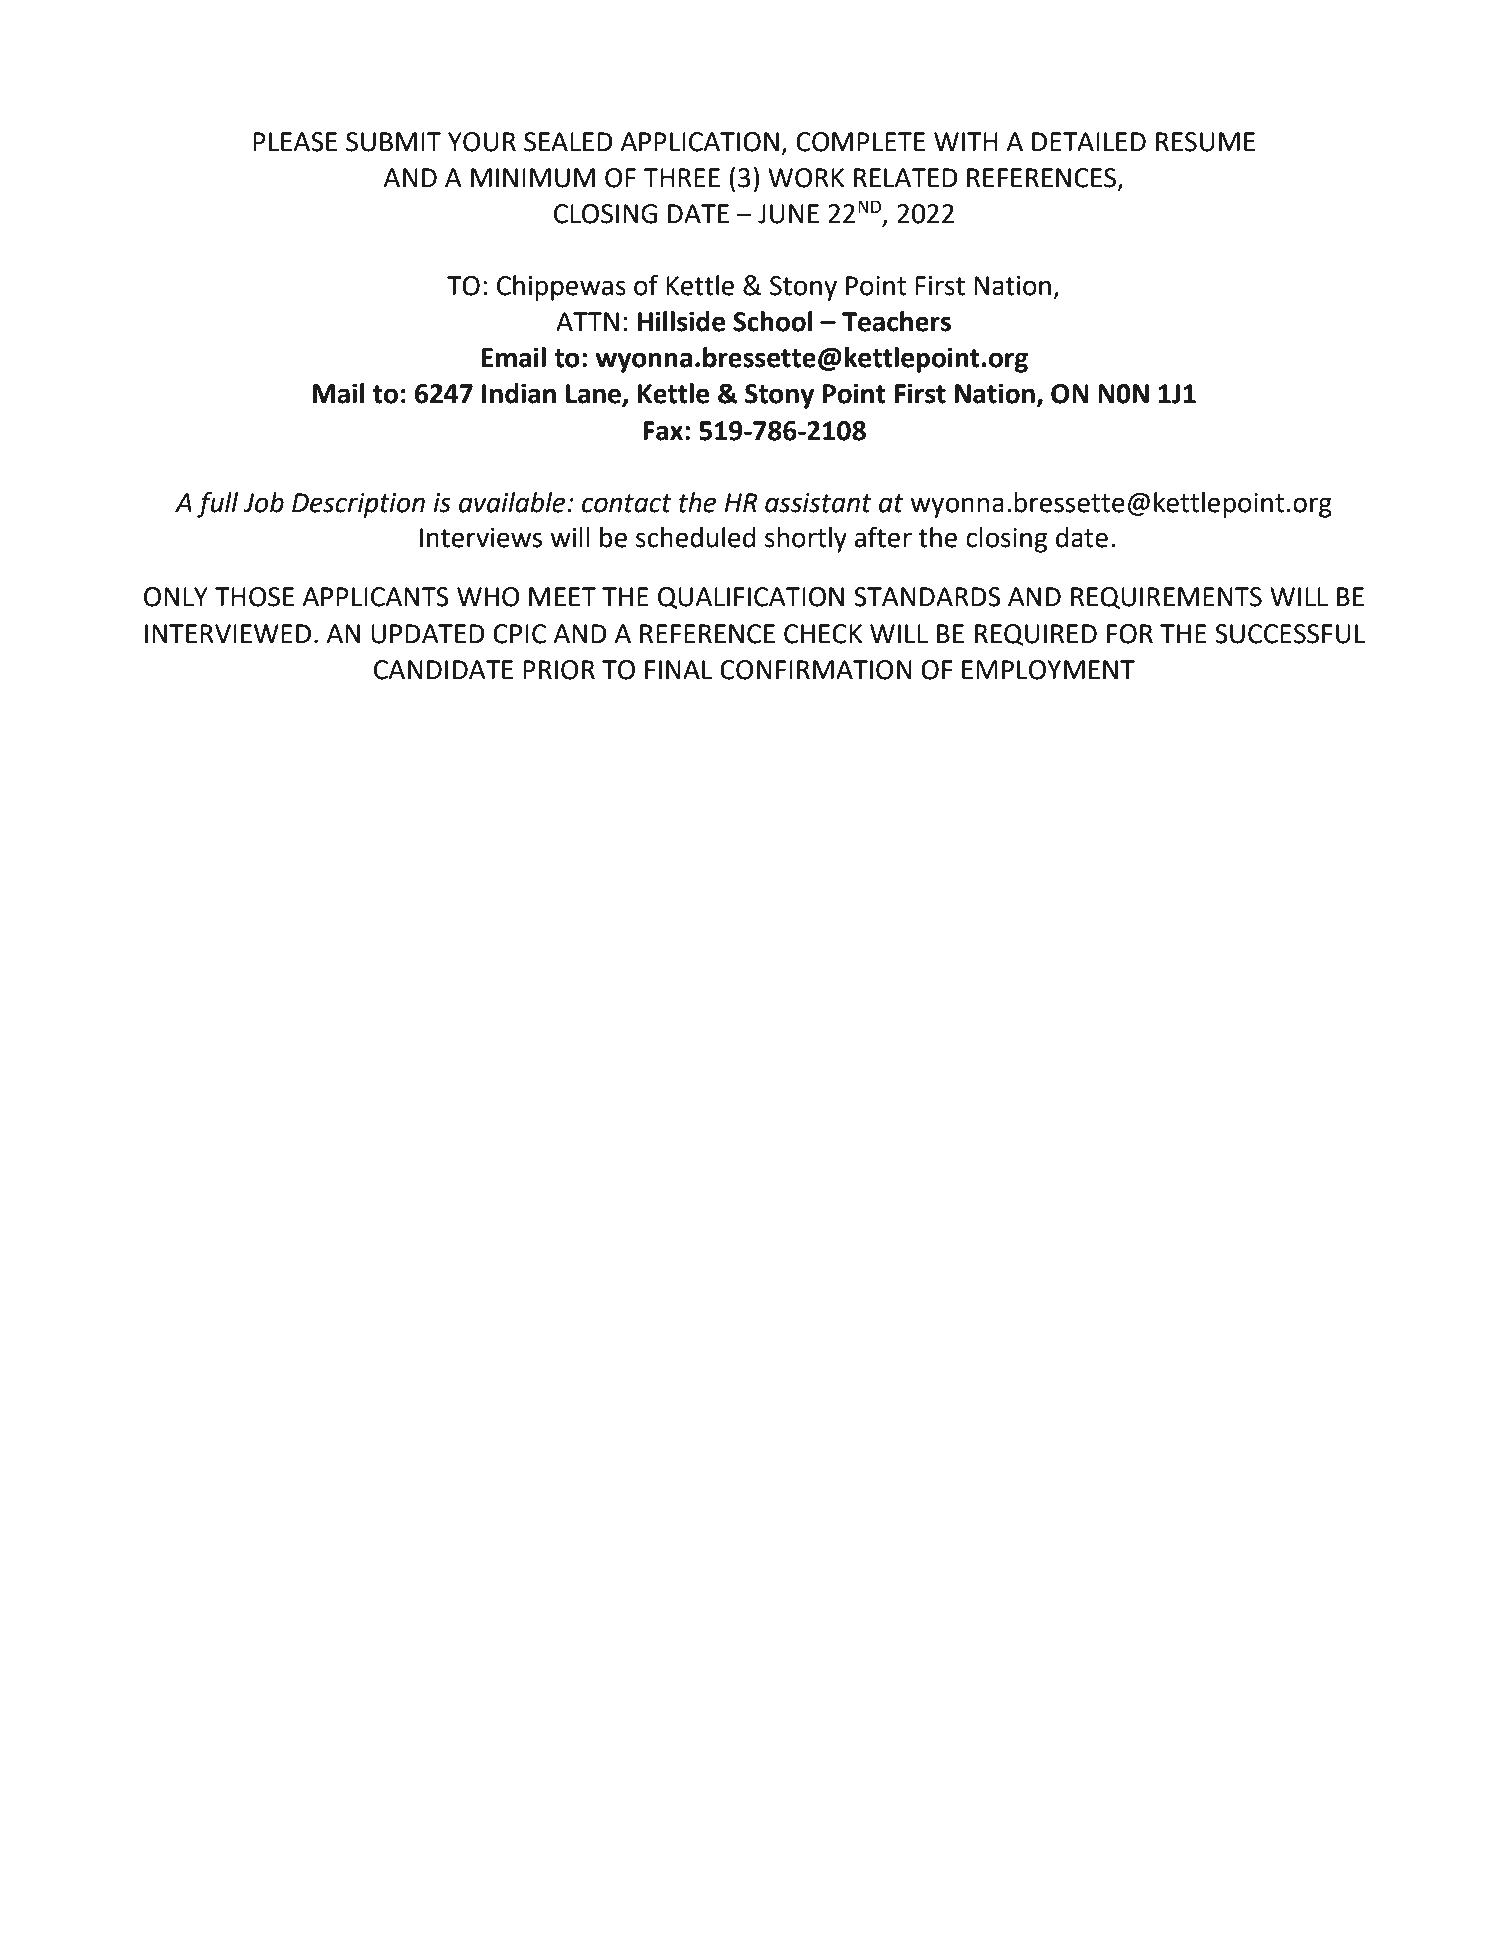 The height and width of the image is (1952, 1508). Describe the element at coordinates (228, 633) in the image. I see `INTERVIEWED` at that location.
